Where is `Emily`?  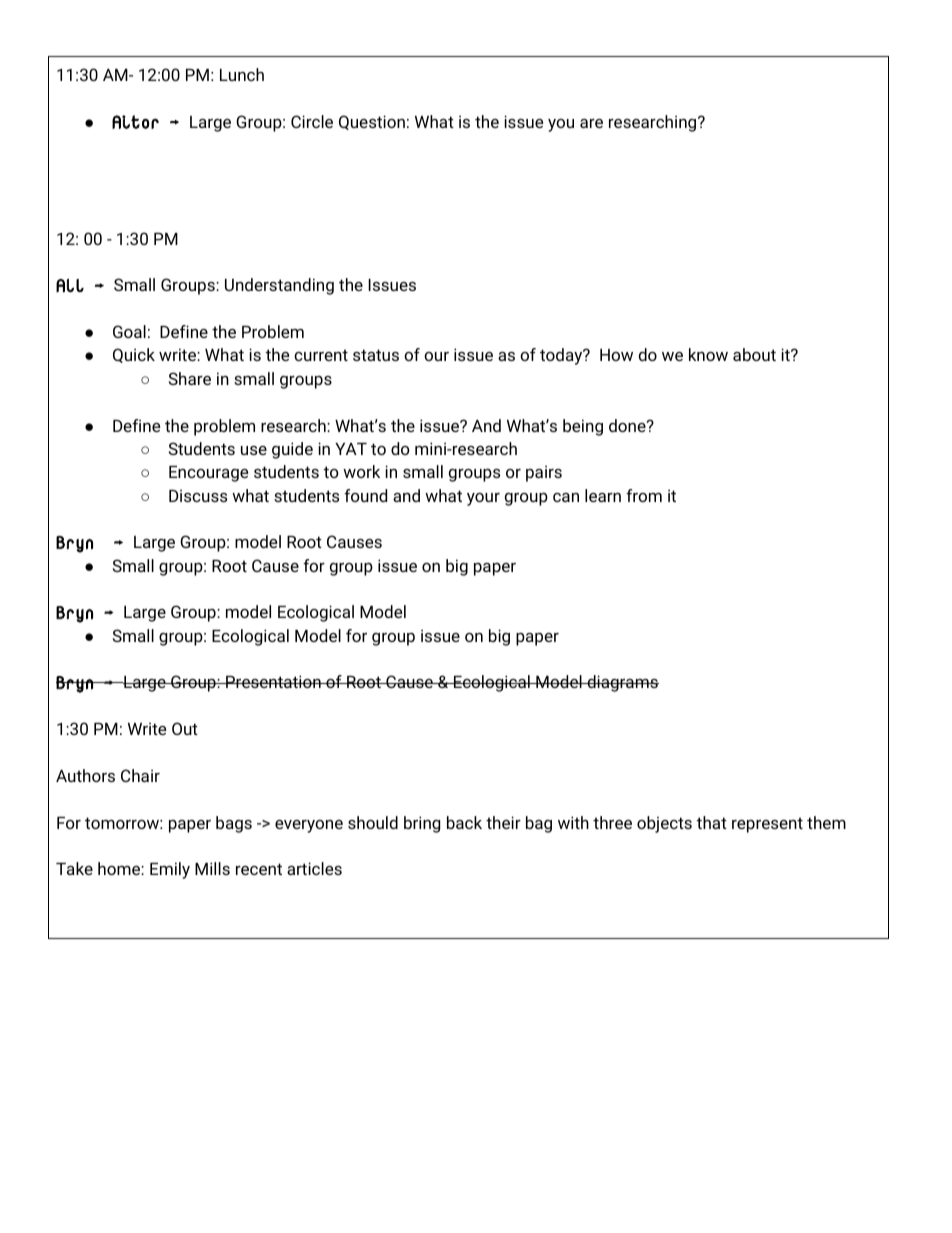 Emily is located at coordinates (170, 870).
